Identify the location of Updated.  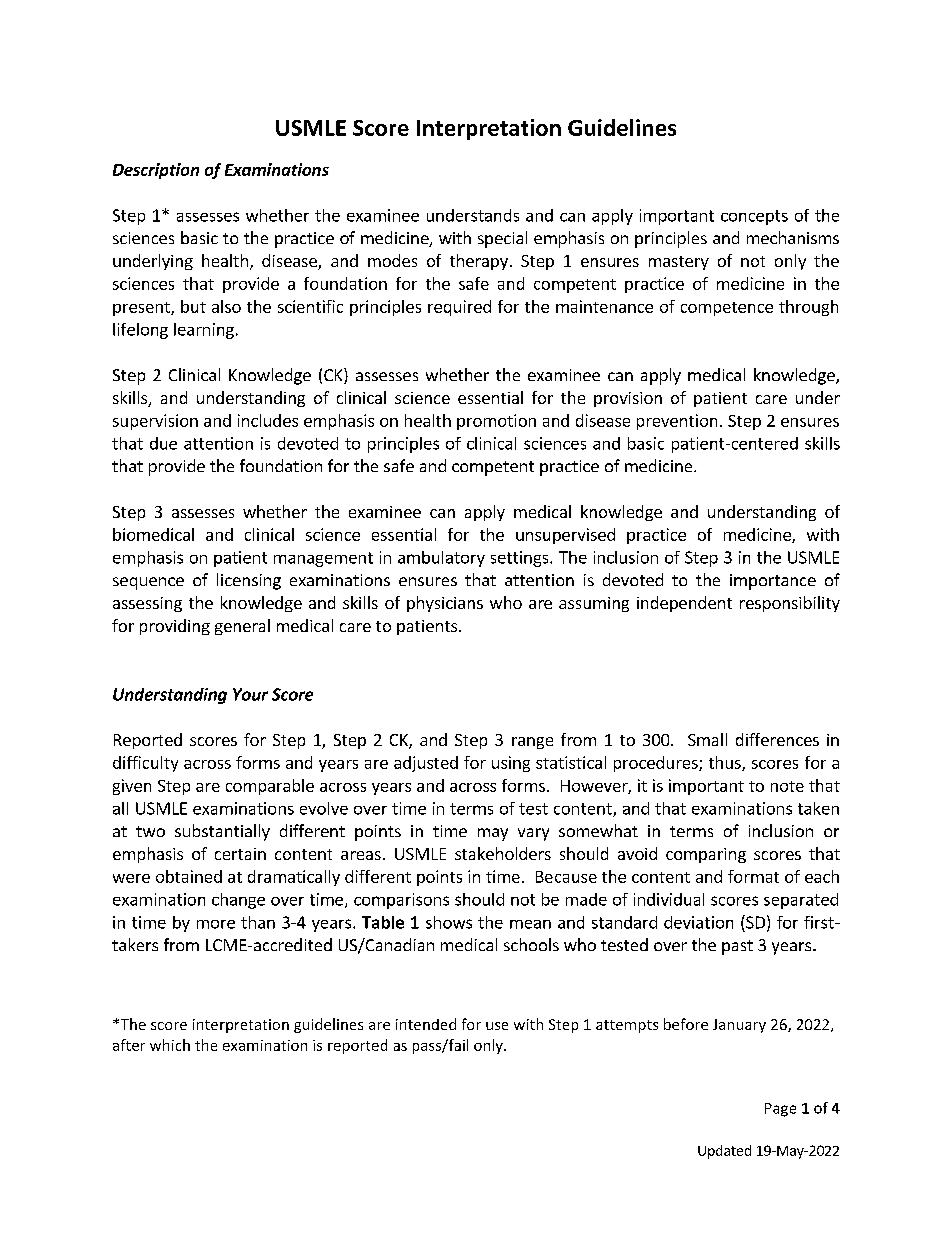
(724, 1152).
